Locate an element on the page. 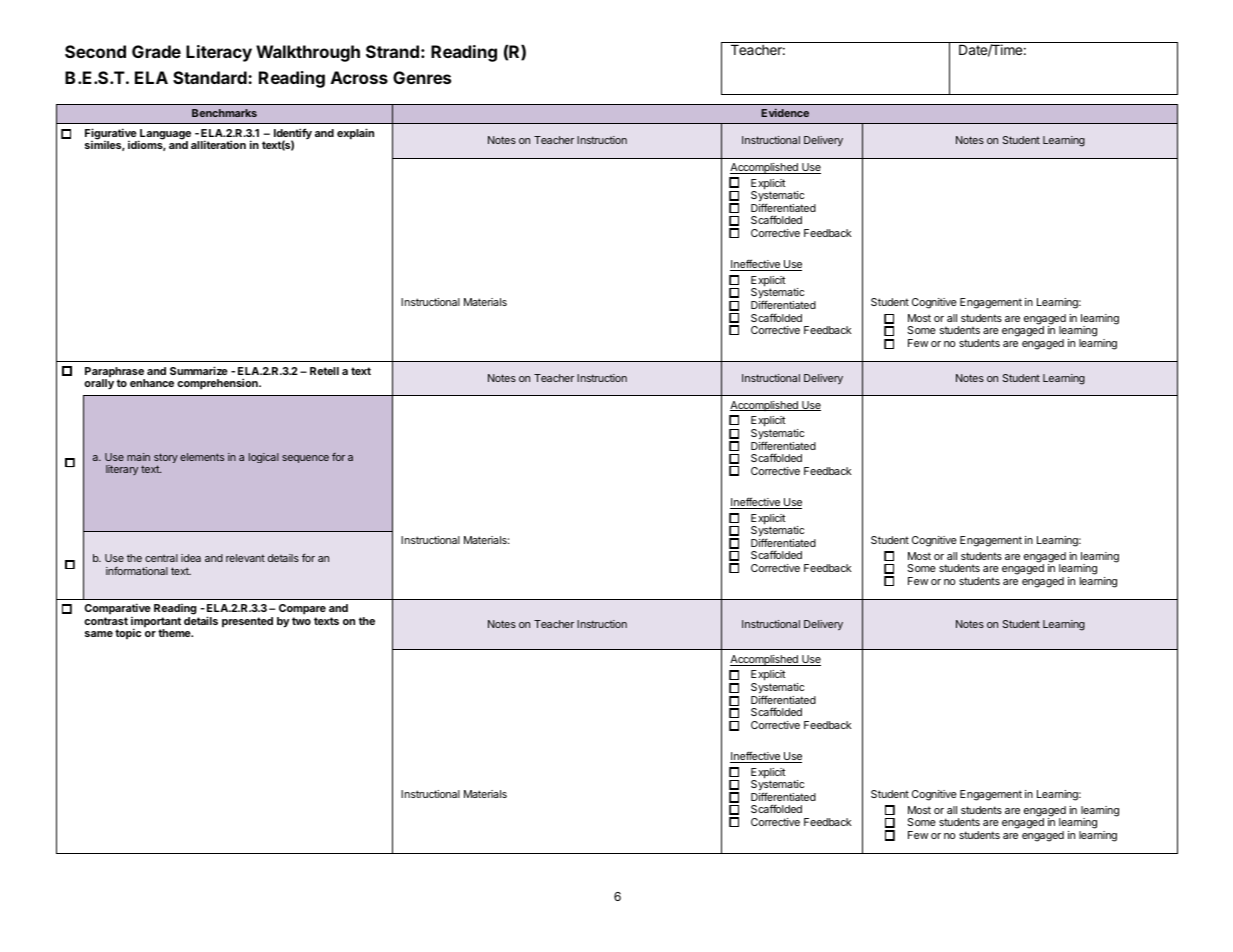 The width and height of the image is (1233, 952). Genres is located at coordinates (422, 77).
